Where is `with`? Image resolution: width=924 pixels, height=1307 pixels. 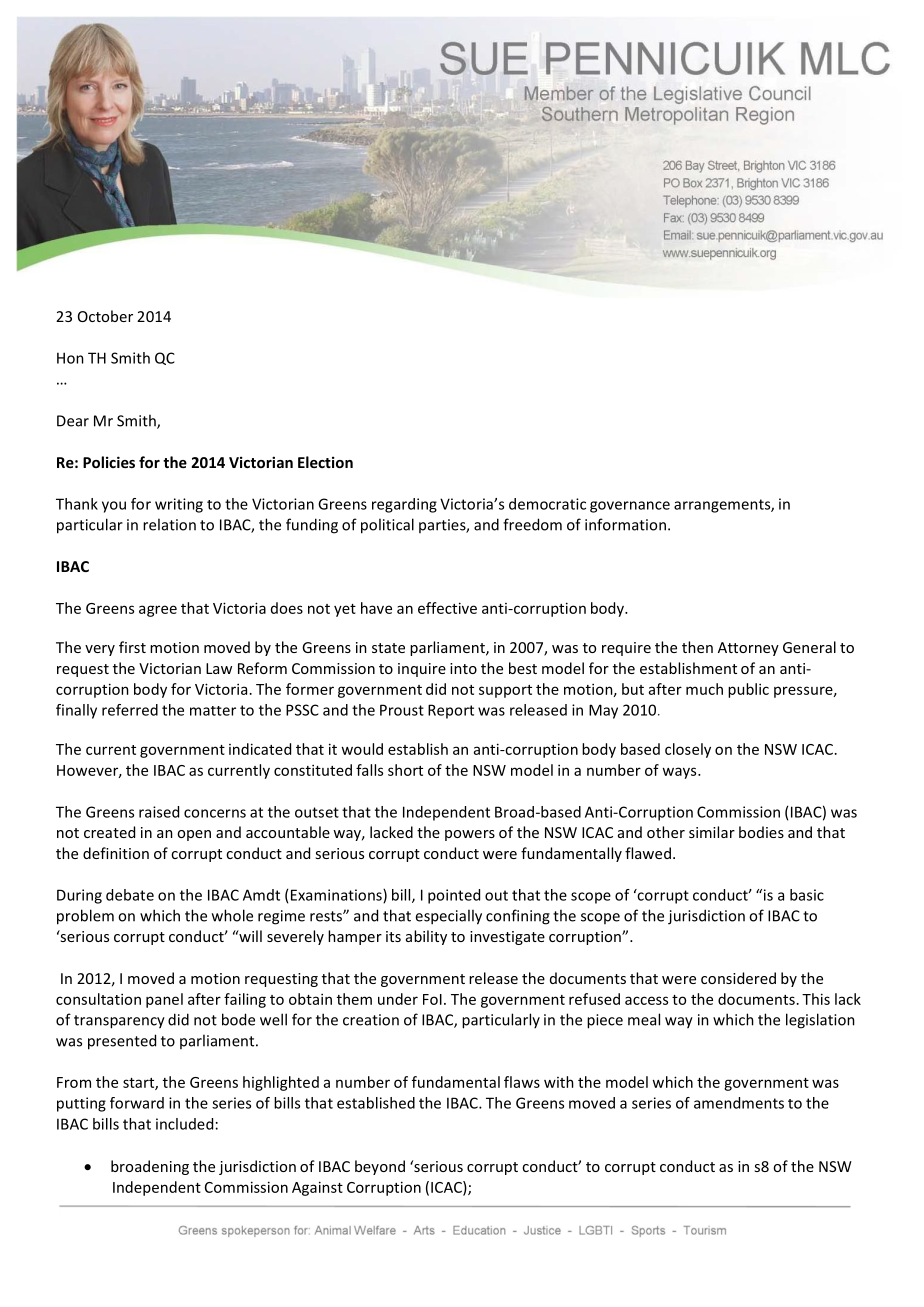
with is located at coordinates (559, 1082).
